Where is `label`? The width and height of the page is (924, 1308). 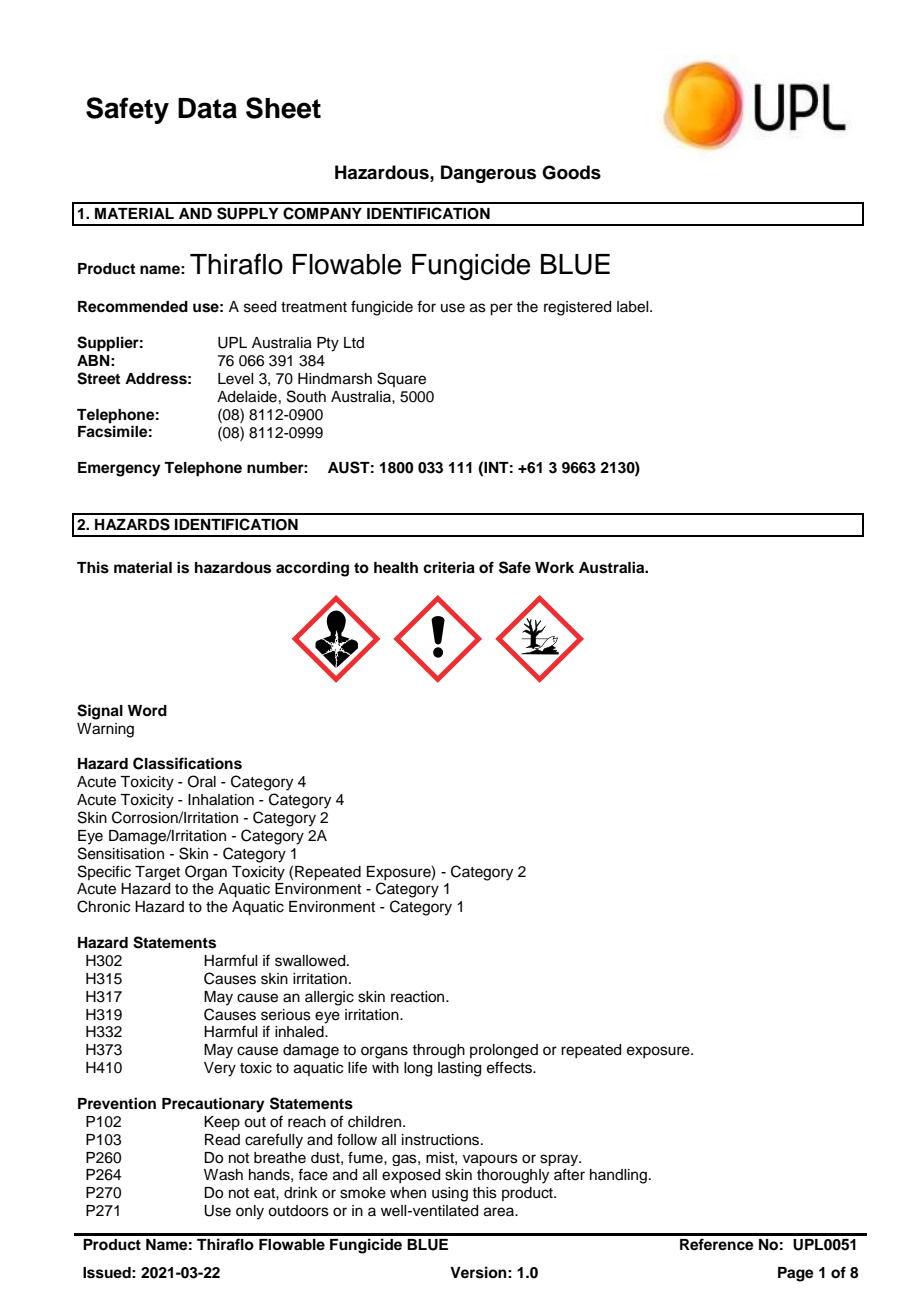 label is located at coordinates (634, 307).
